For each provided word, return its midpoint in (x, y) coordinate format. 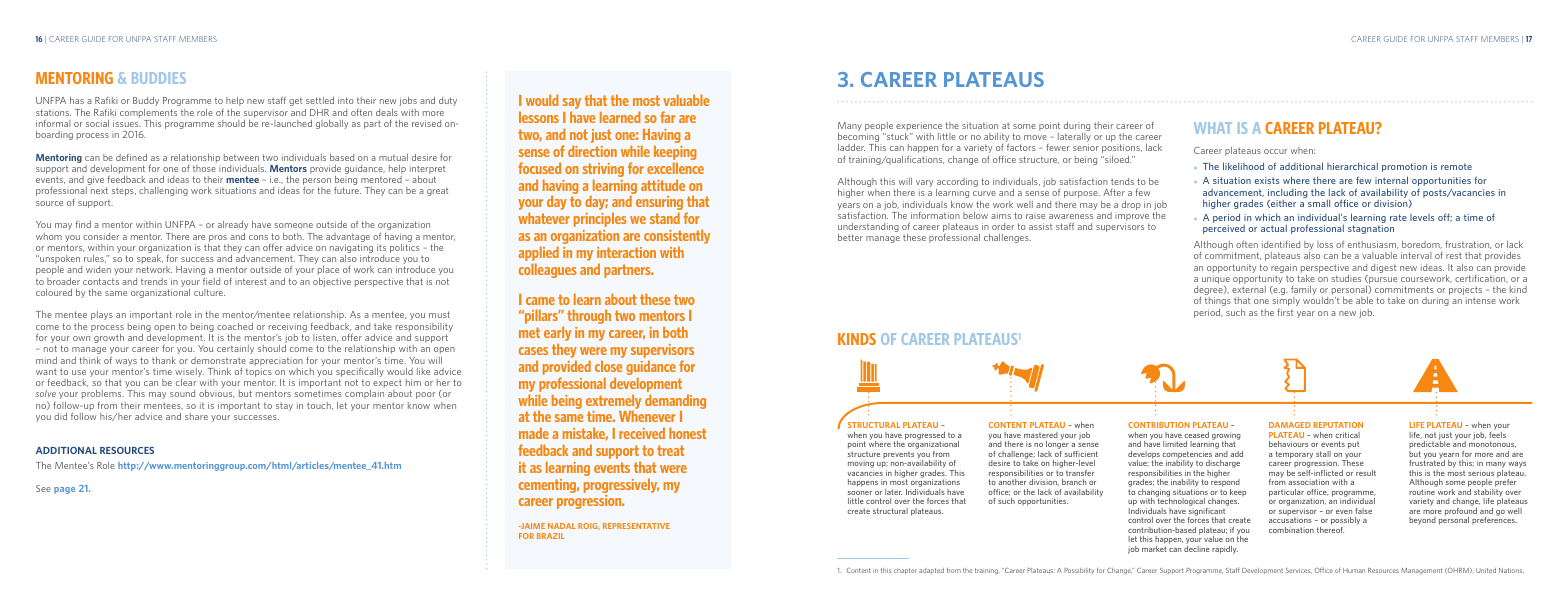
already (233, 225)
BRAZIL (550, 536)
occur (1275, 151)
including (1288, 194)
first (1285, 312)
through (589, 316)
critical (1347, 435)
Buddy (146, 101)
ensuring (659, 204)
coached (235, 326)
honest (687, 433)
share (196, 416)
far (668, 117)
